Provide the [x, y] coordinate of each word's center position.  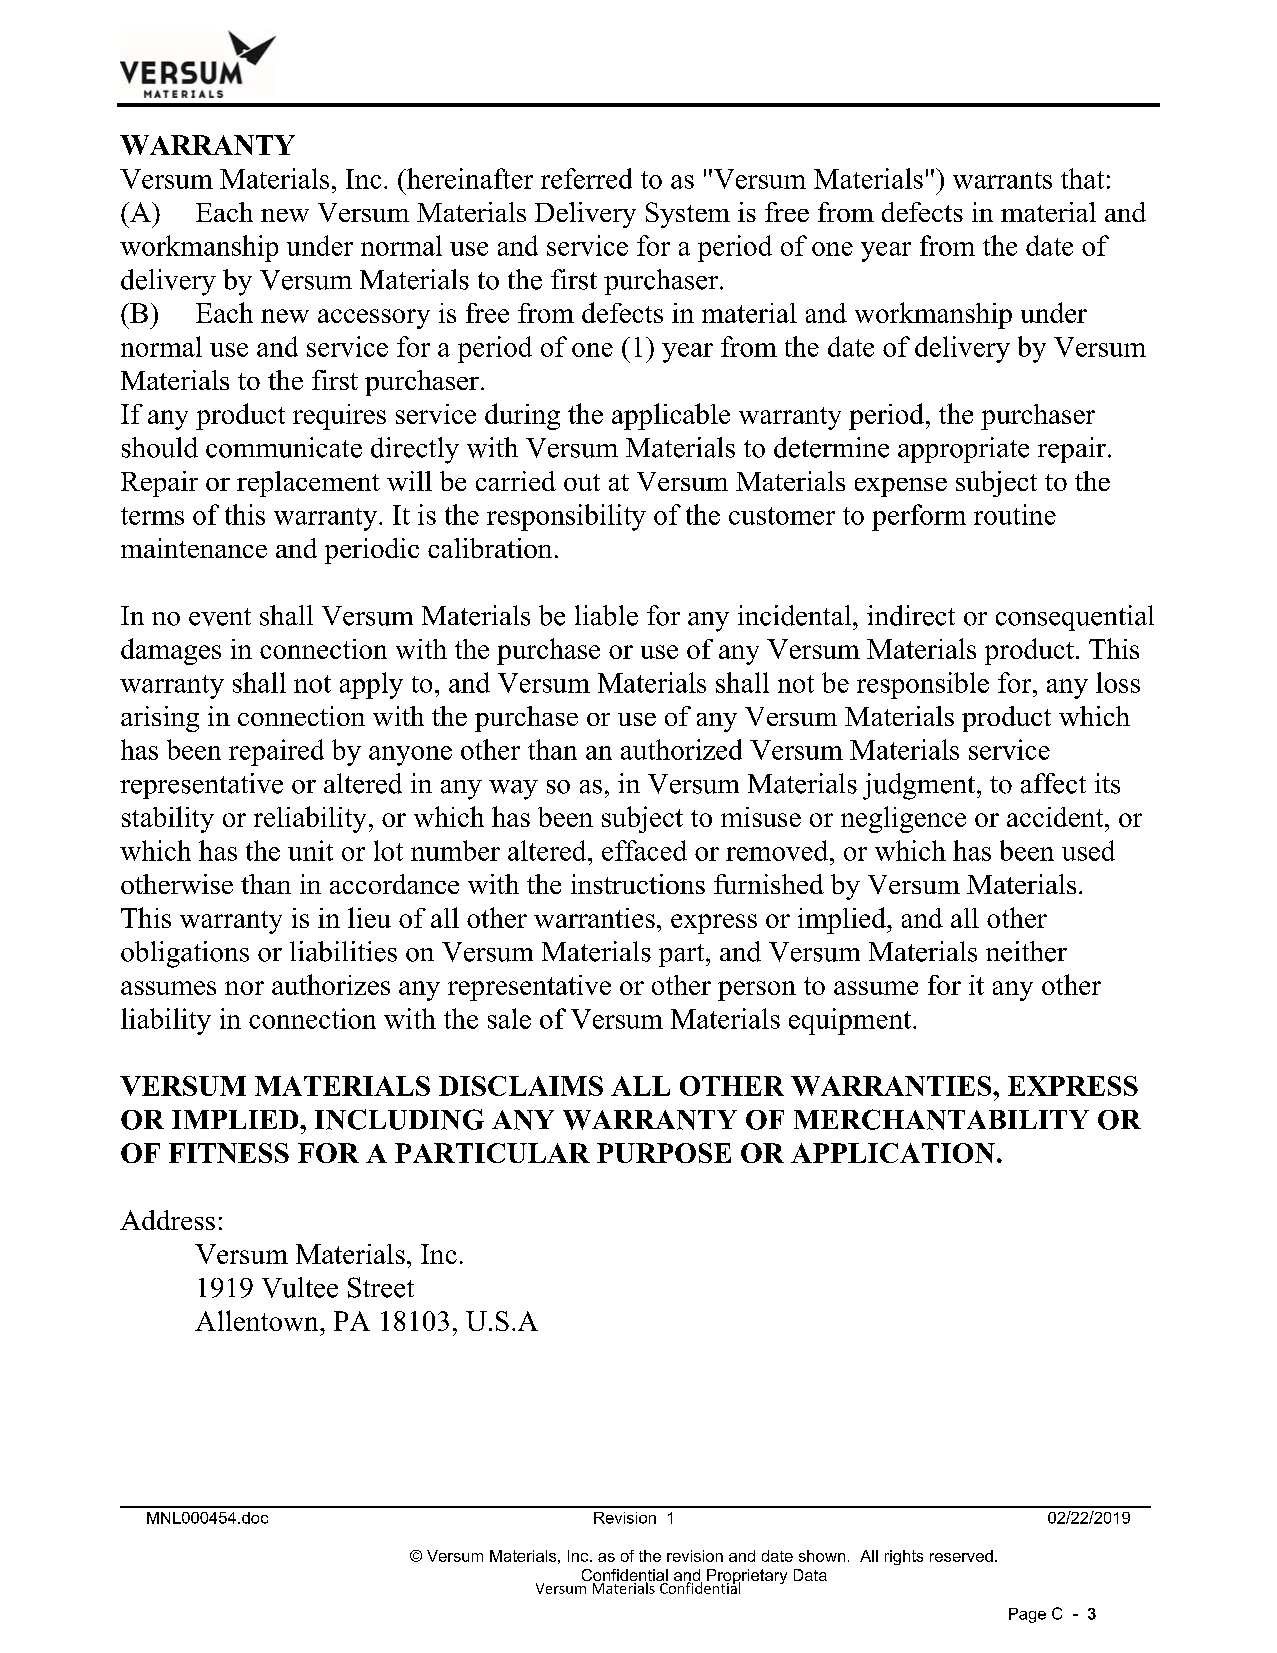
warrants [1002, 180]
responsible [923, 685]
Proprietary [746, 1578]
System [688, 215]
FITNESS [229, 1153]
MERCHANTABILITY [941, 1119]
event [220, 617]
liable [606, 615]
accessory [374, 319]
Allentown [258, 1320]
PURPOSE [664, 1153]
